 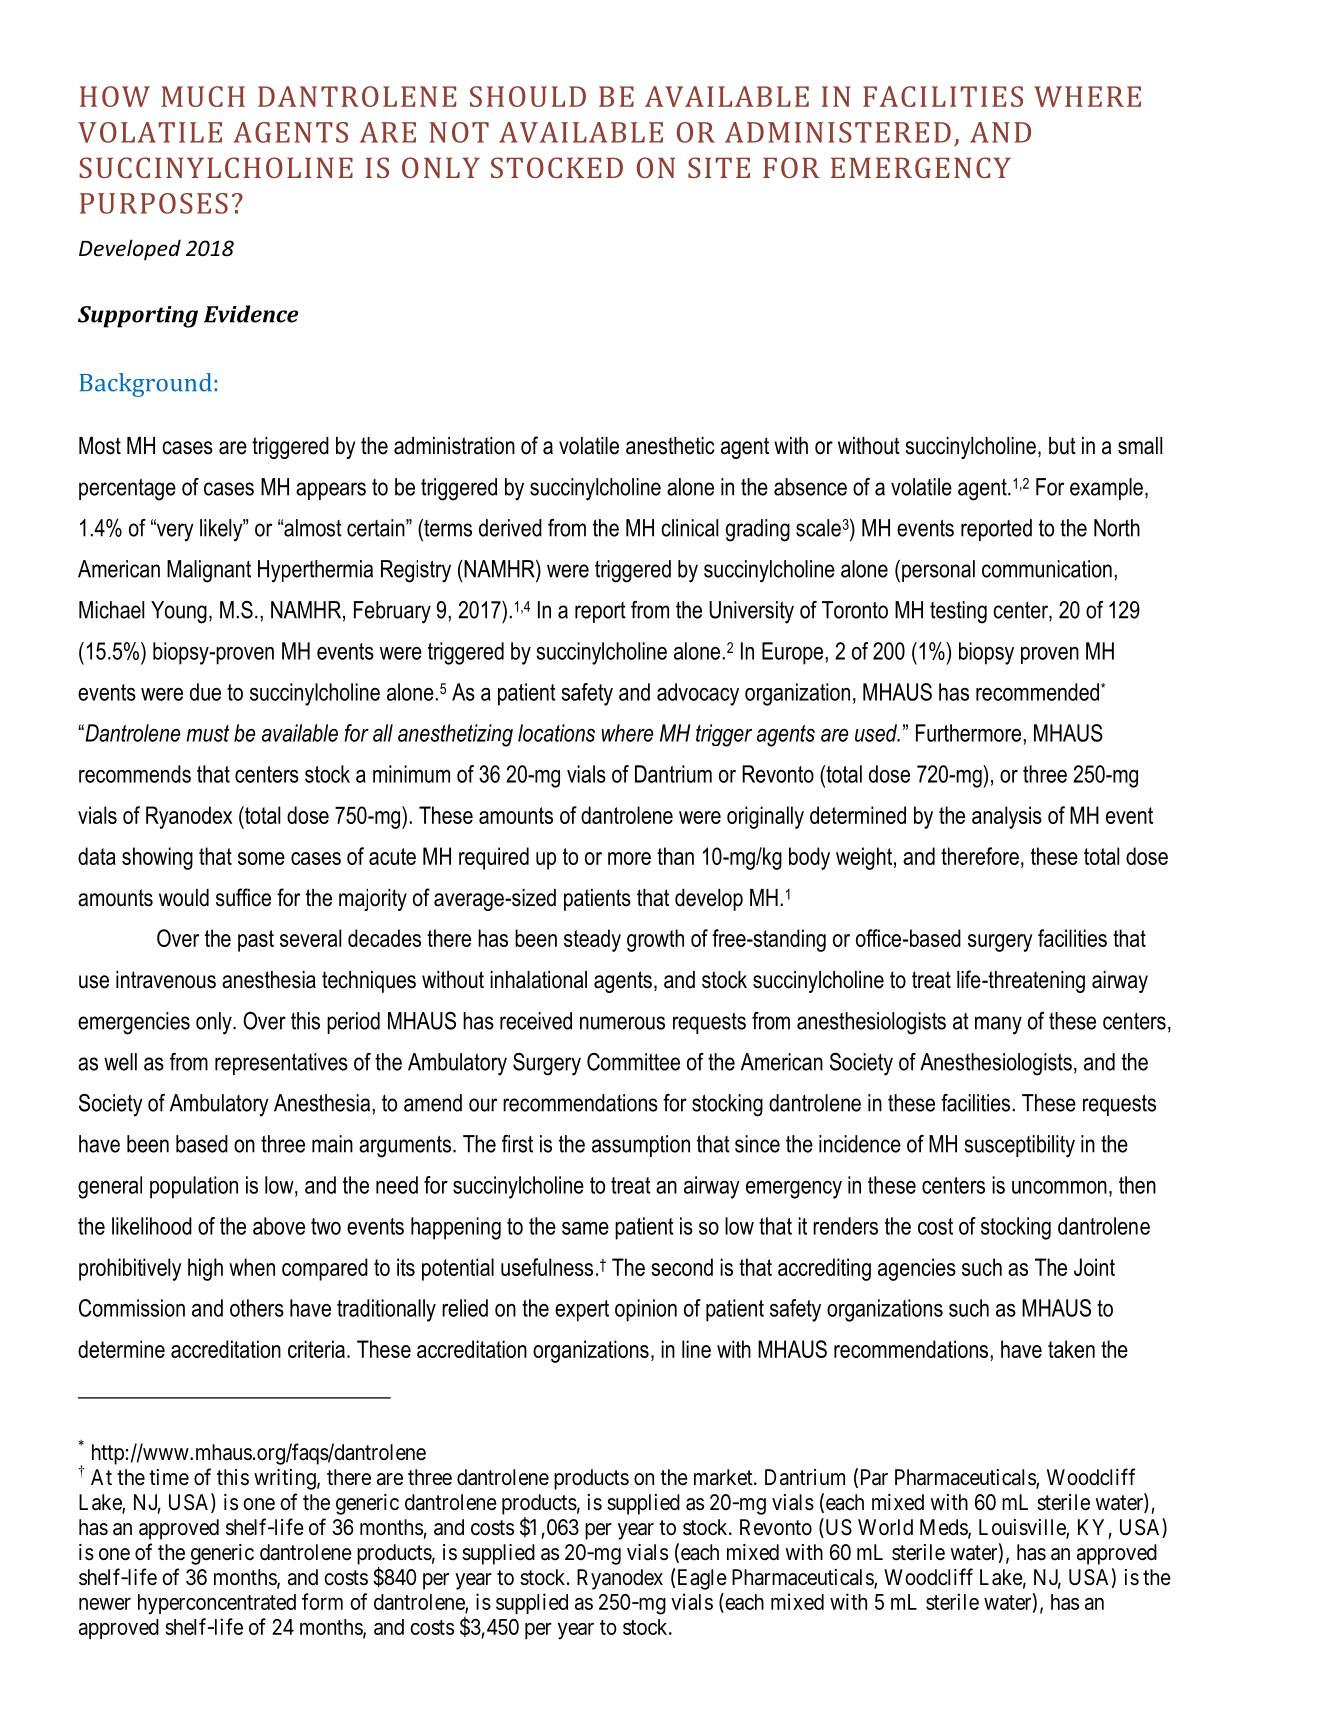 I want to click on but, so click(x=1062, y=446).
